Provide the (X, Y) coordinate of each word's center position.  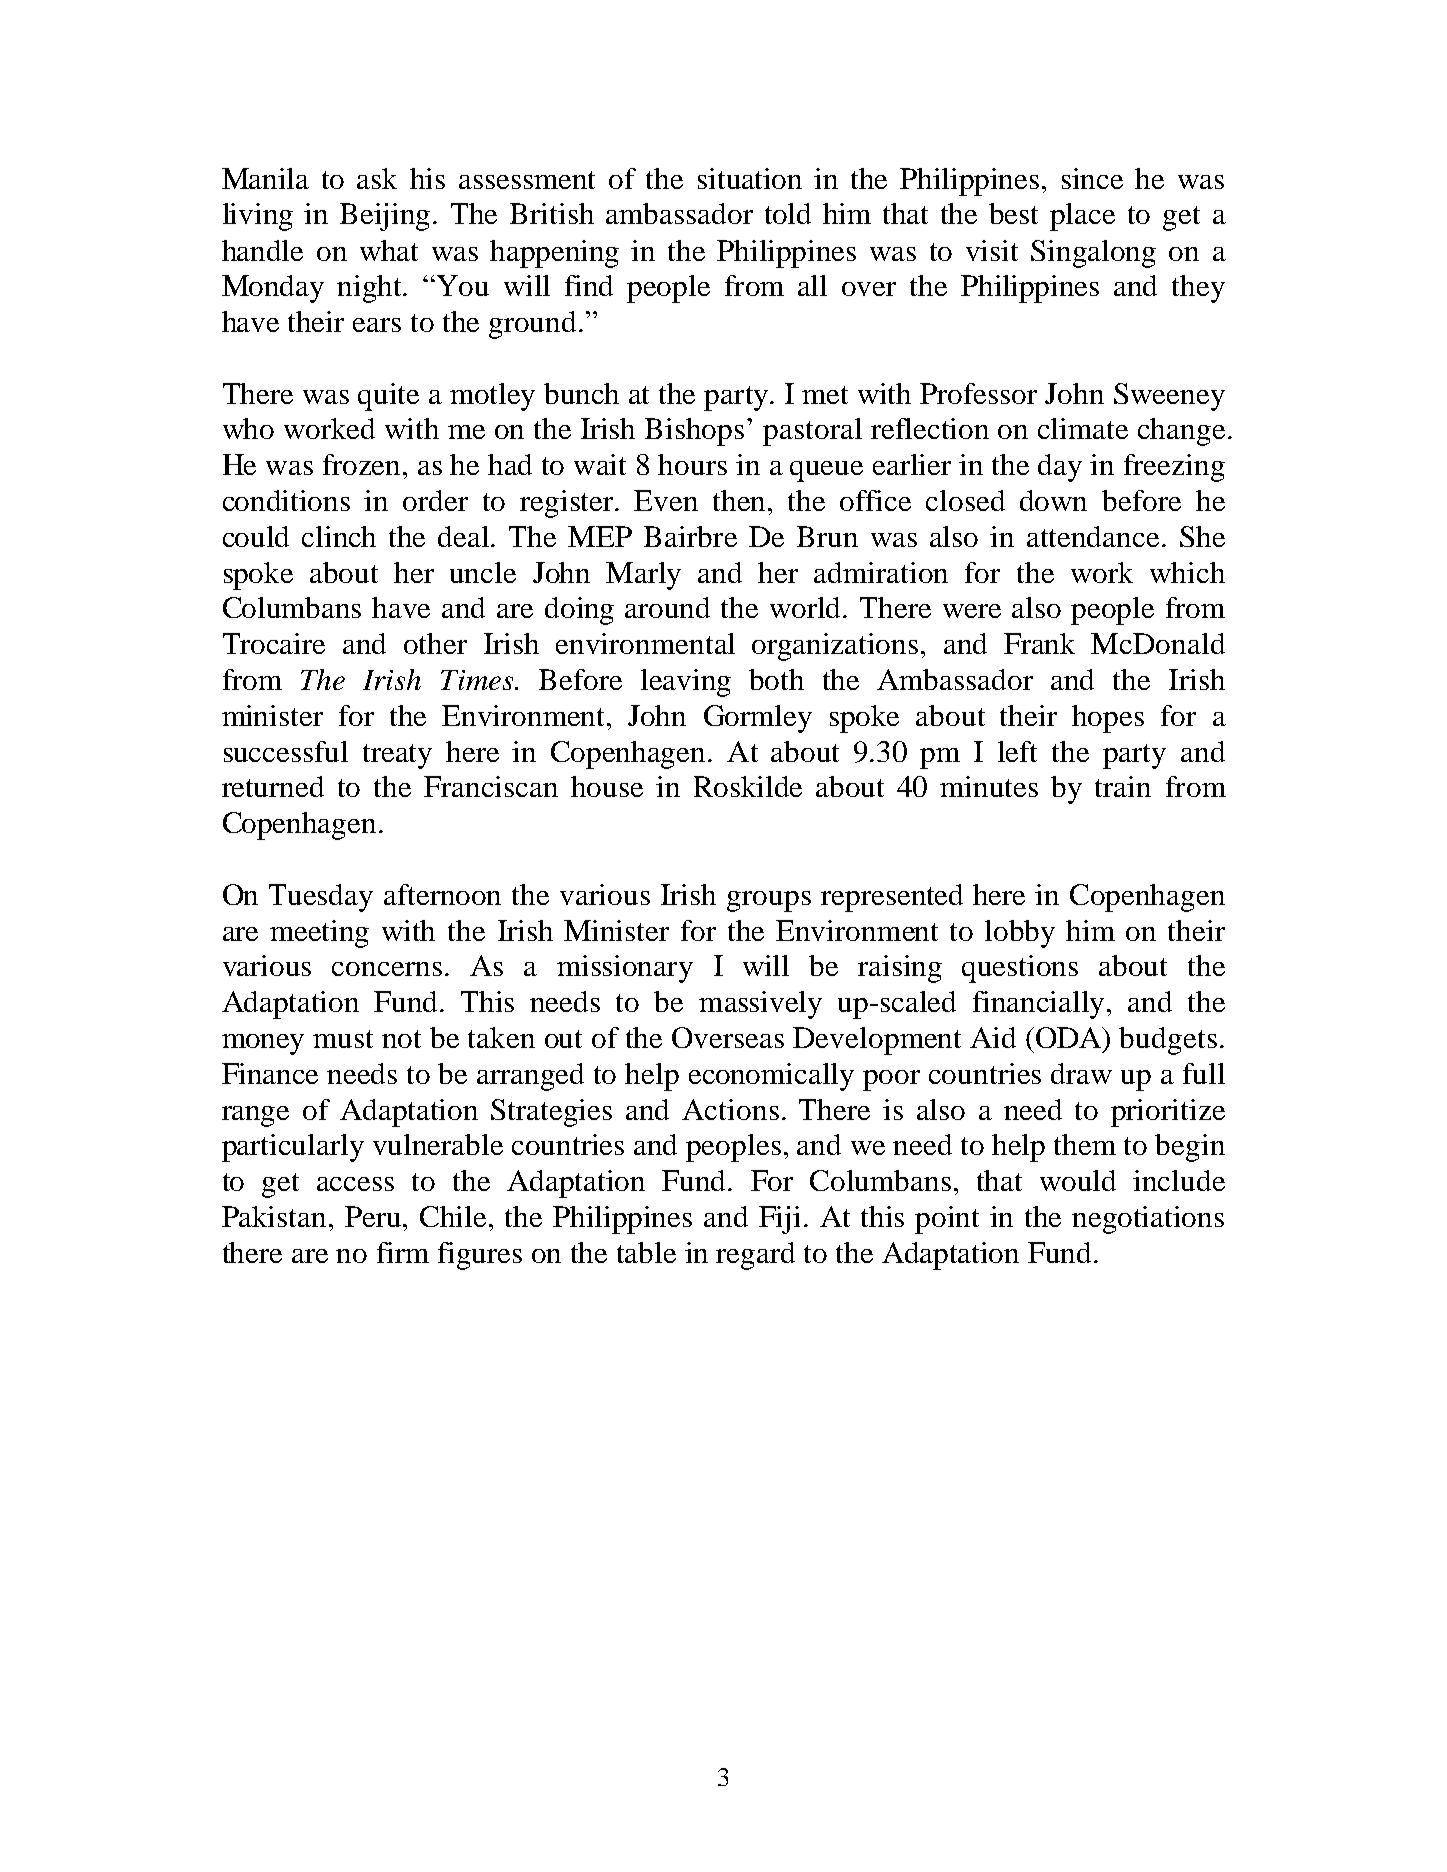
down (1053, 500)
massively (760, 1005)
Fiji (779, 1220)
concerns (387, 969)
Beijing (387, 217)
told (788, 213)
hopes (1108, 719)
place (1082, 217)
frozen (363, 464)
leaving (686, 683)
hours (692, 464)
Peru (374, 1216)
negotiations (1148, 1220)
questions (1020, 969)
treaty (397, 756)
